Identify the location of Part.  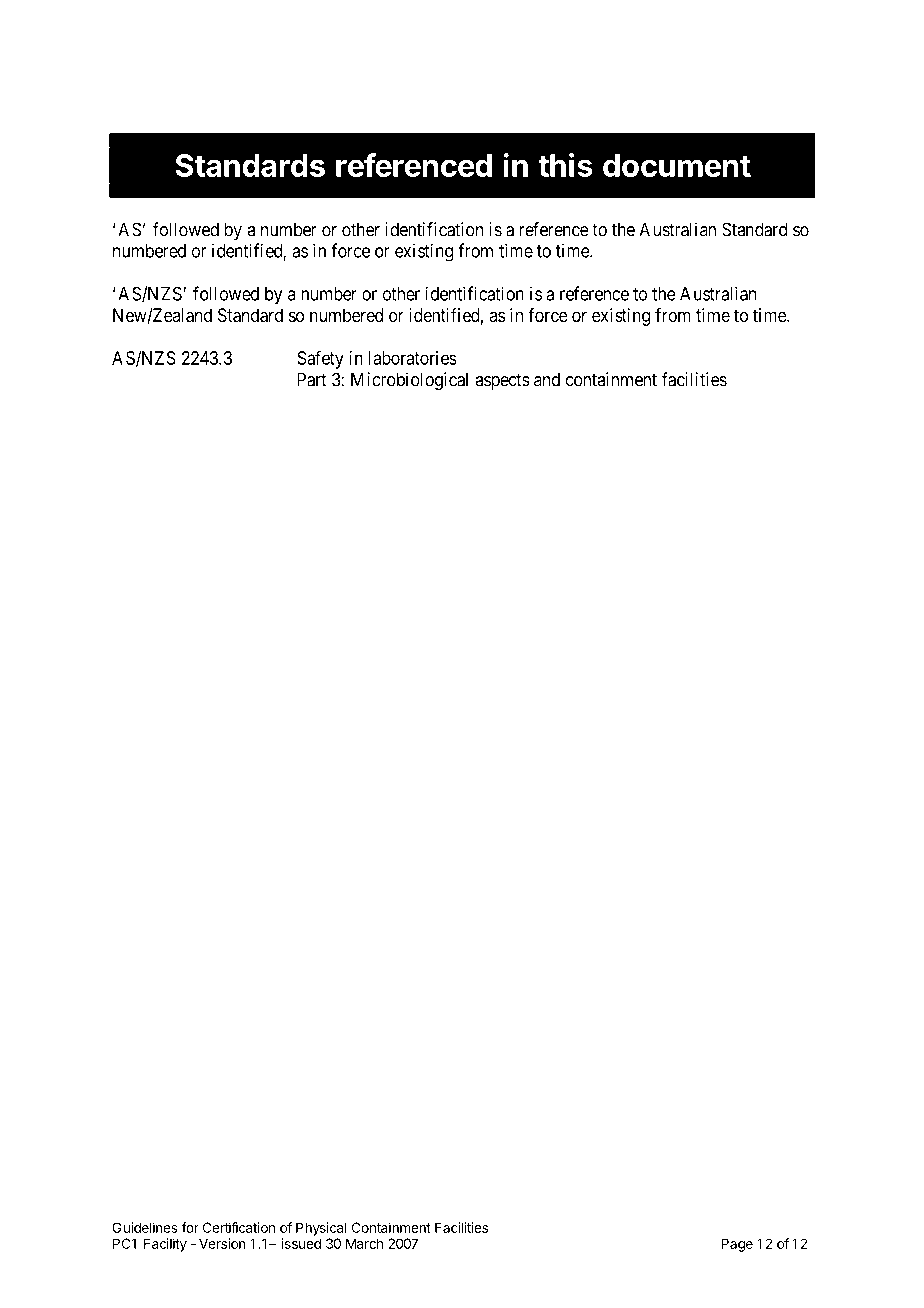
(311, 379).
